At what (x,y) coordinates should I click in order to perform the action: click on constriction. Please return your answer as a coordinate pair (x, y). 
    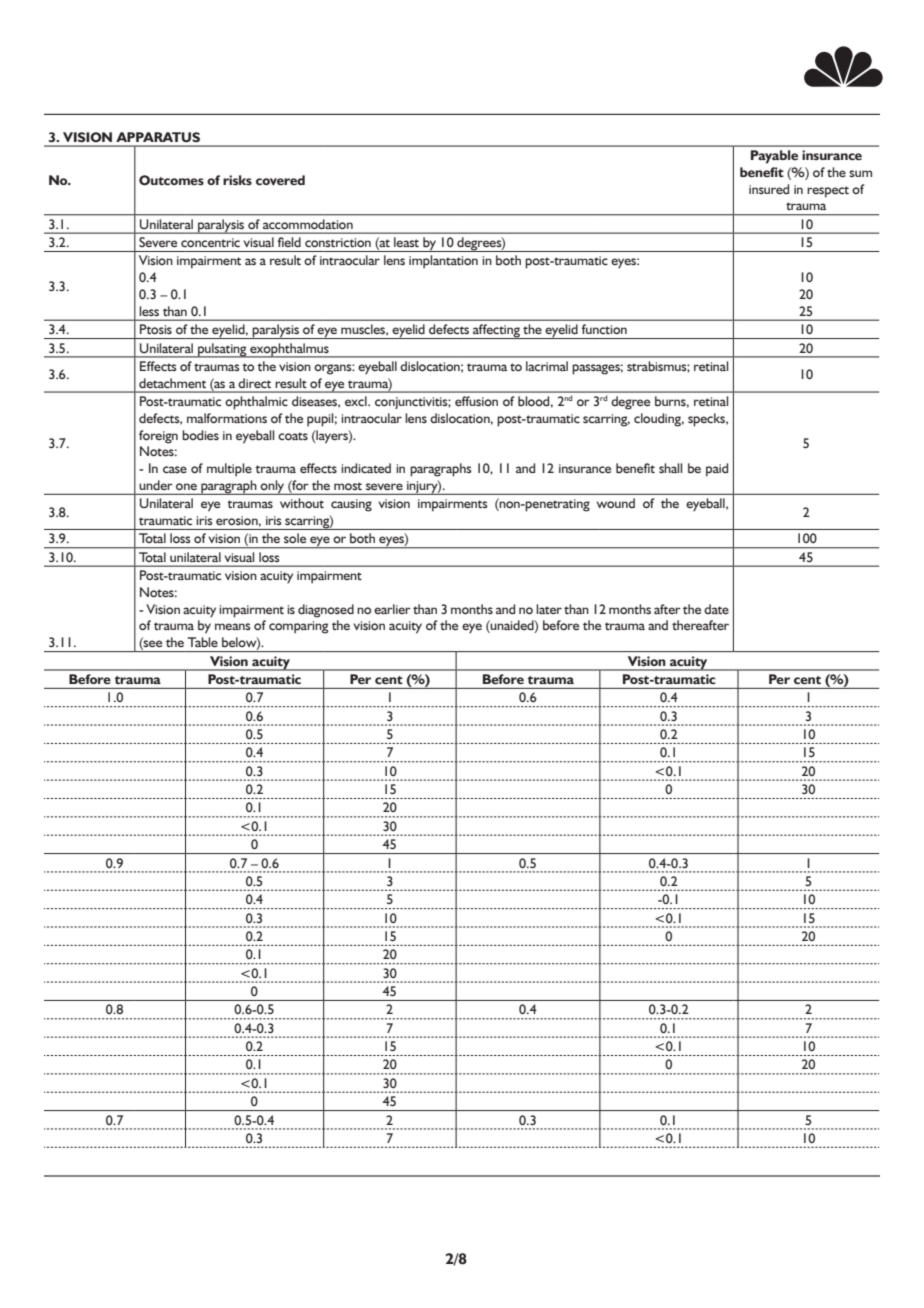
    Looking at the image, I should click on (338, 242).
